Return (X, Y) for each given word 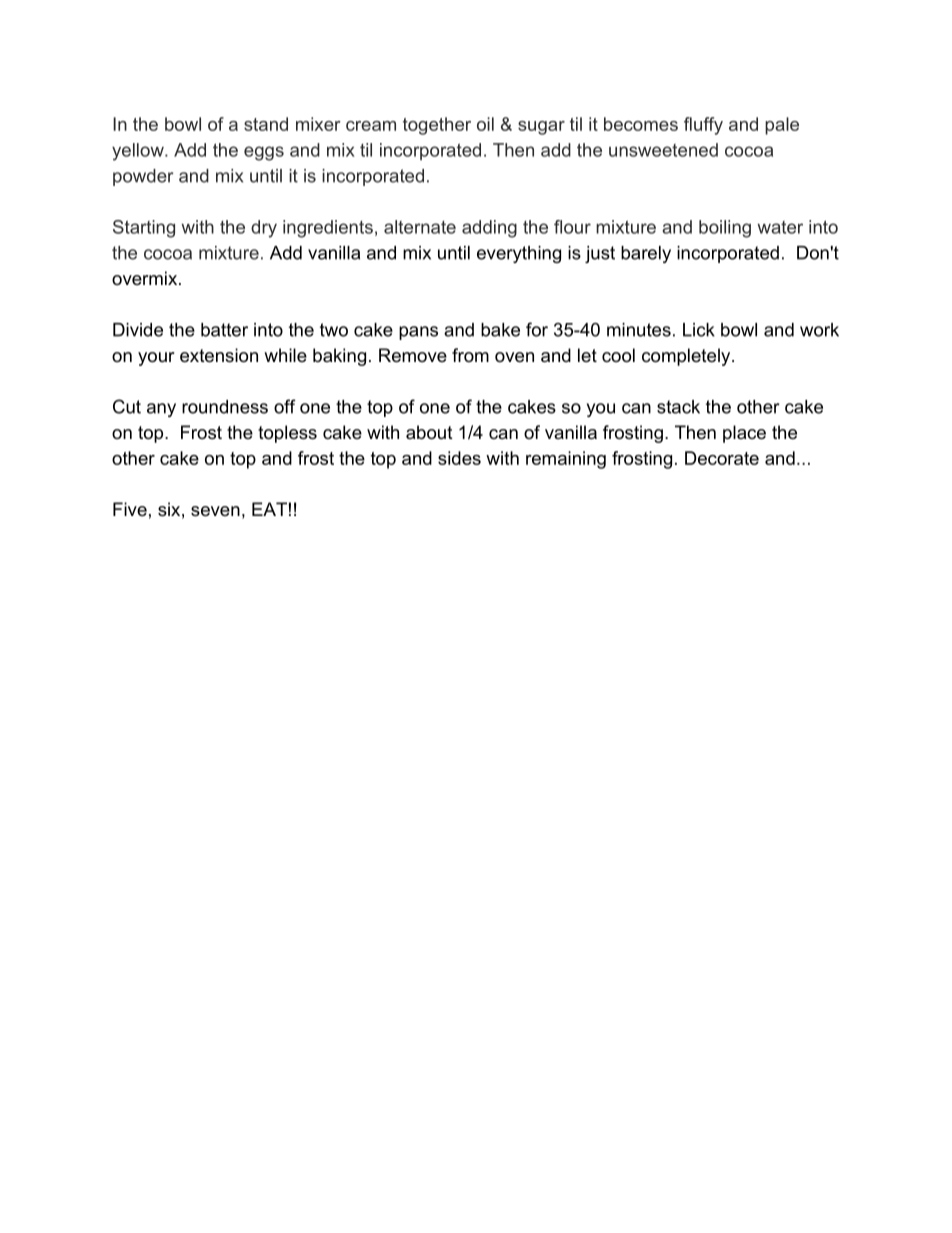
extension (219, 355)
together (437, 126)
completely (687, 357)
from (470, 355)
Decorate (722, 458)
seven (215, 511)
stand (266, 124)
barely (646, 254)
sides (459, 458)
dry (264, 229)
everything (519, 254)
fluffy (703, 126)
